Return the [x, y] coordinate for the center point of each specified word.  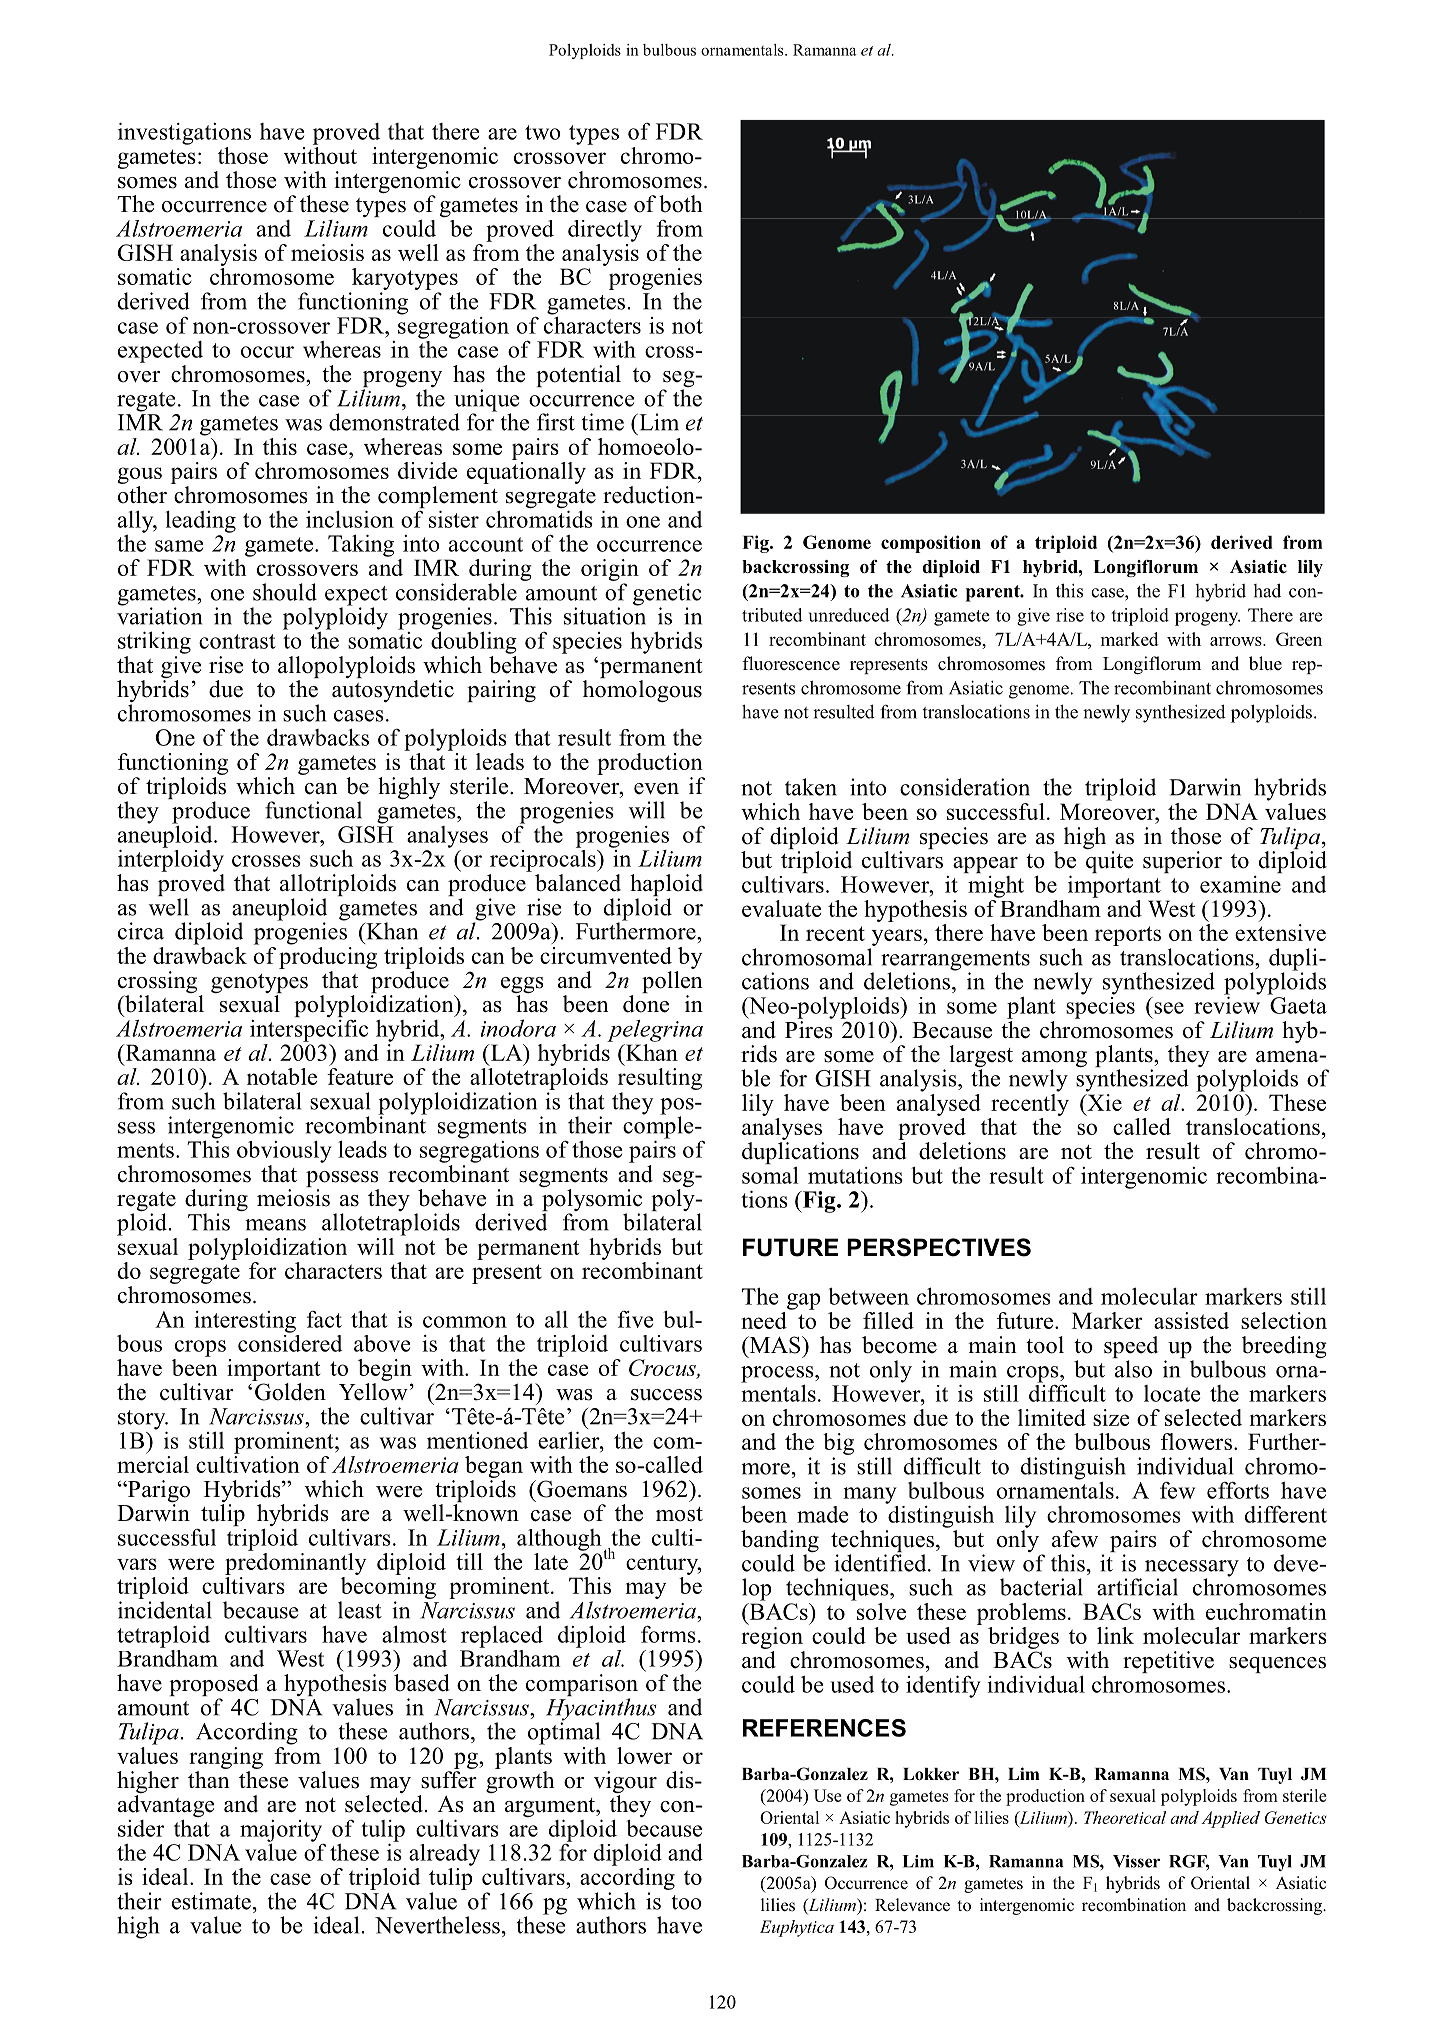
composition [931, 544]
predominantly [295, 1562]
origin [610, 570]
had [1267, 590]
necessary [1192, 1569]
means [275, 1225]
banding [780, 1542]
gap [804, 1301]
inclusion [350, 519]
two [543, 132]
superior [1182, 862]
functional [313, 810]
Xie [1103, 1101]
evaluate [782, 908]
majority [281, 1832]
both [681, 204]
